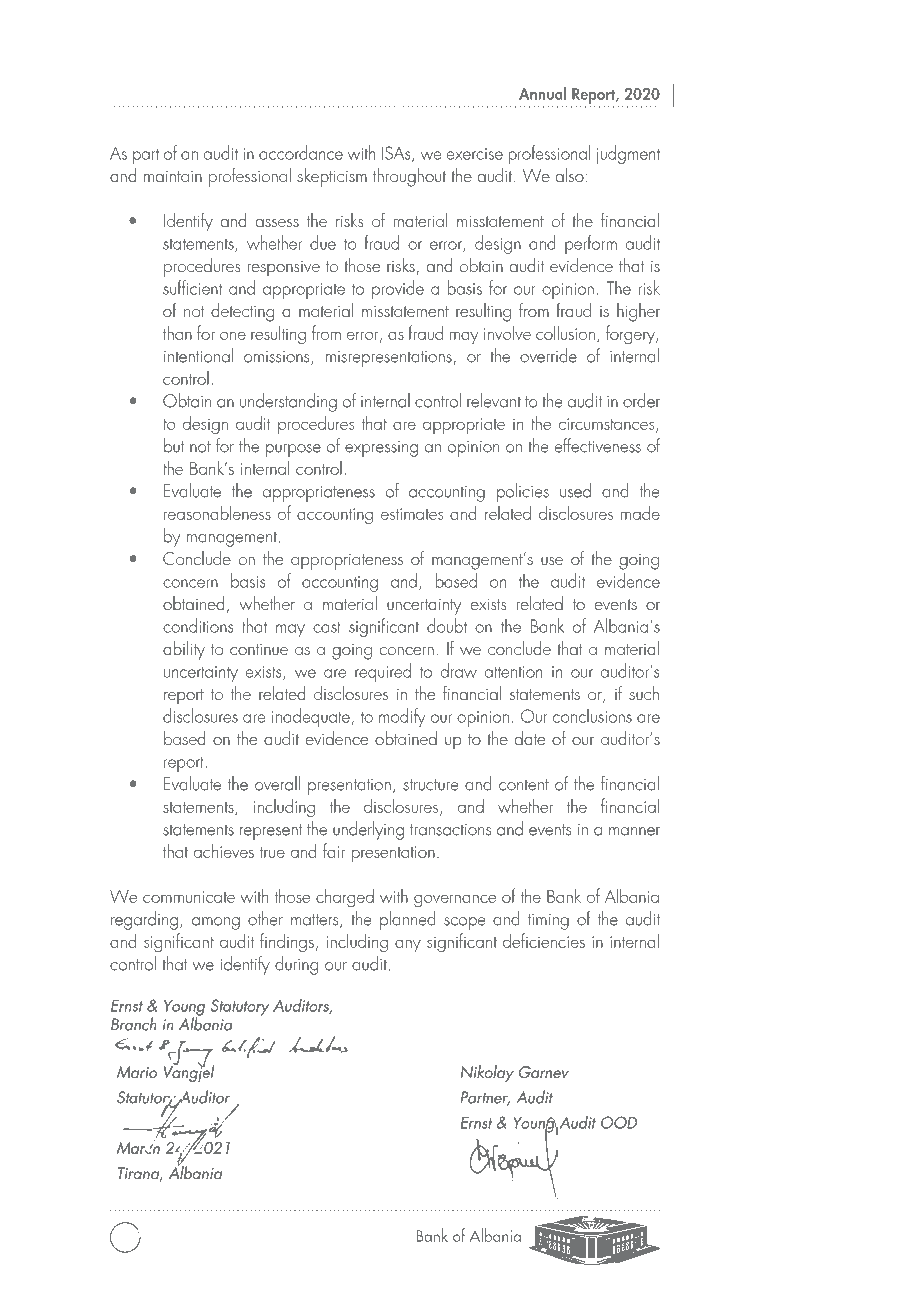 The width and height of the screenshot is (924, 1308). I want to click on OOD, so click(619, 1122).
